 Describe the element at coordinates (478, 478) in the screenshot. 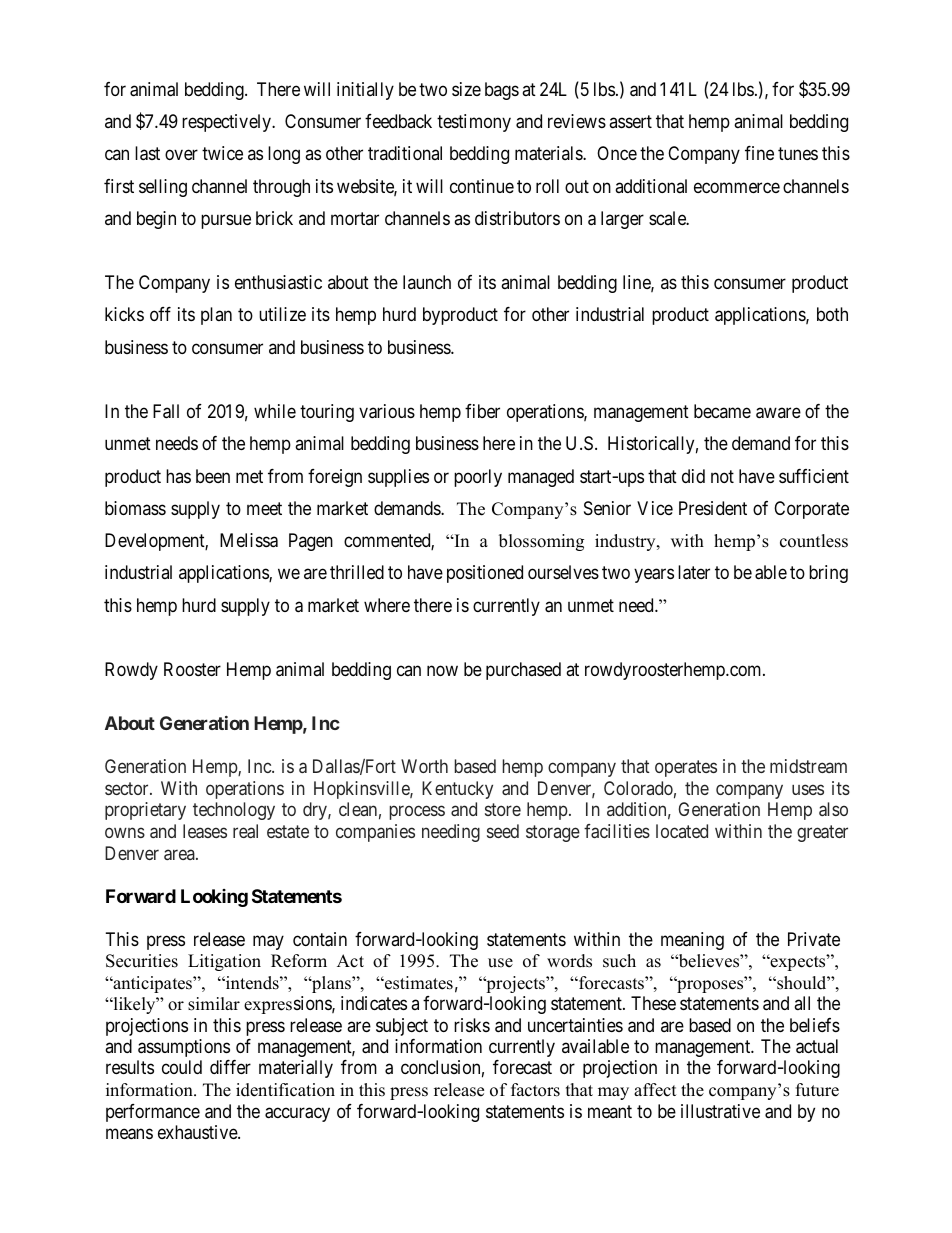

I see `poorly` at that location.
